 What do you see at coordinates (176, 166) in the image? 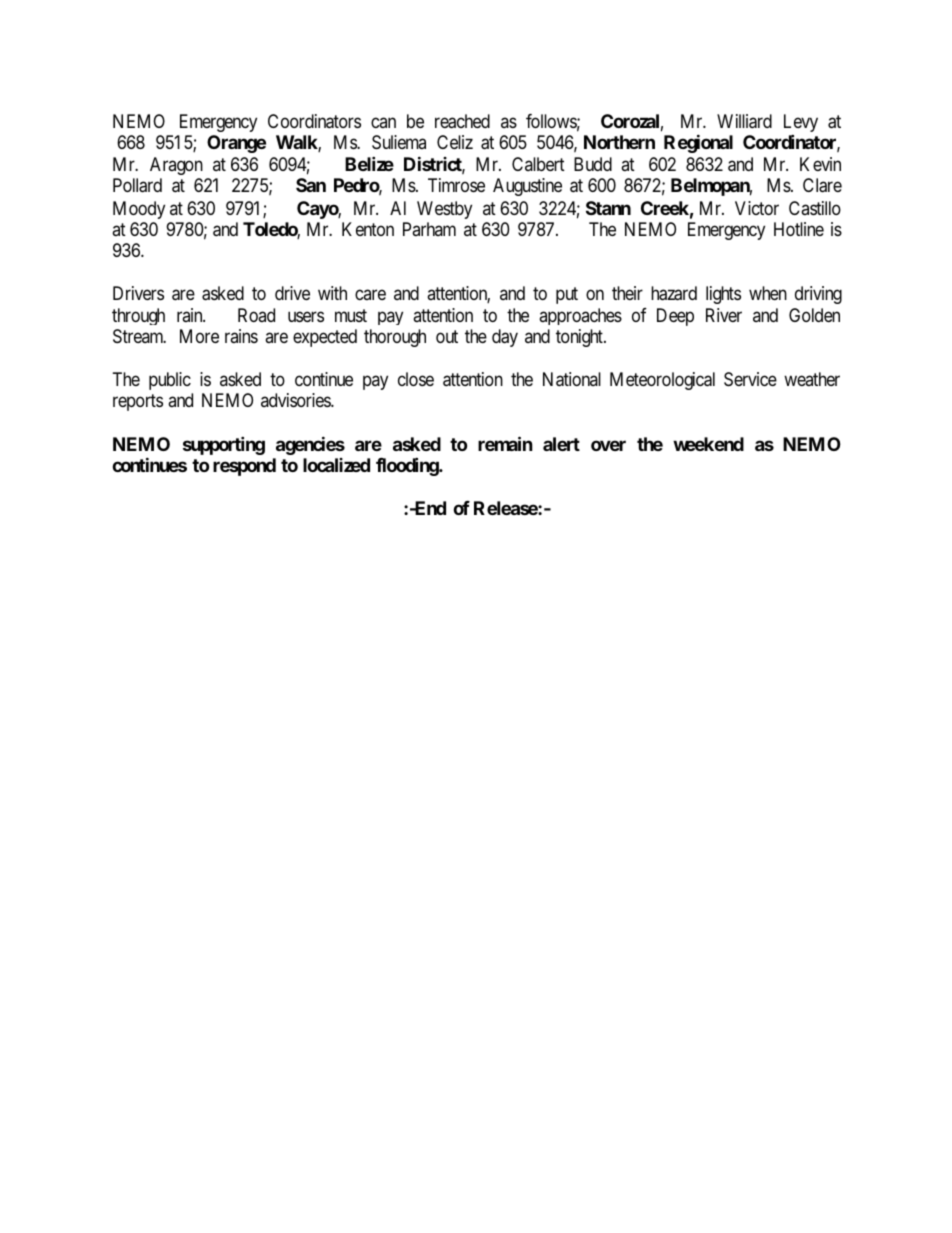
I see `Aragon` at bounding box center [176, 166].
